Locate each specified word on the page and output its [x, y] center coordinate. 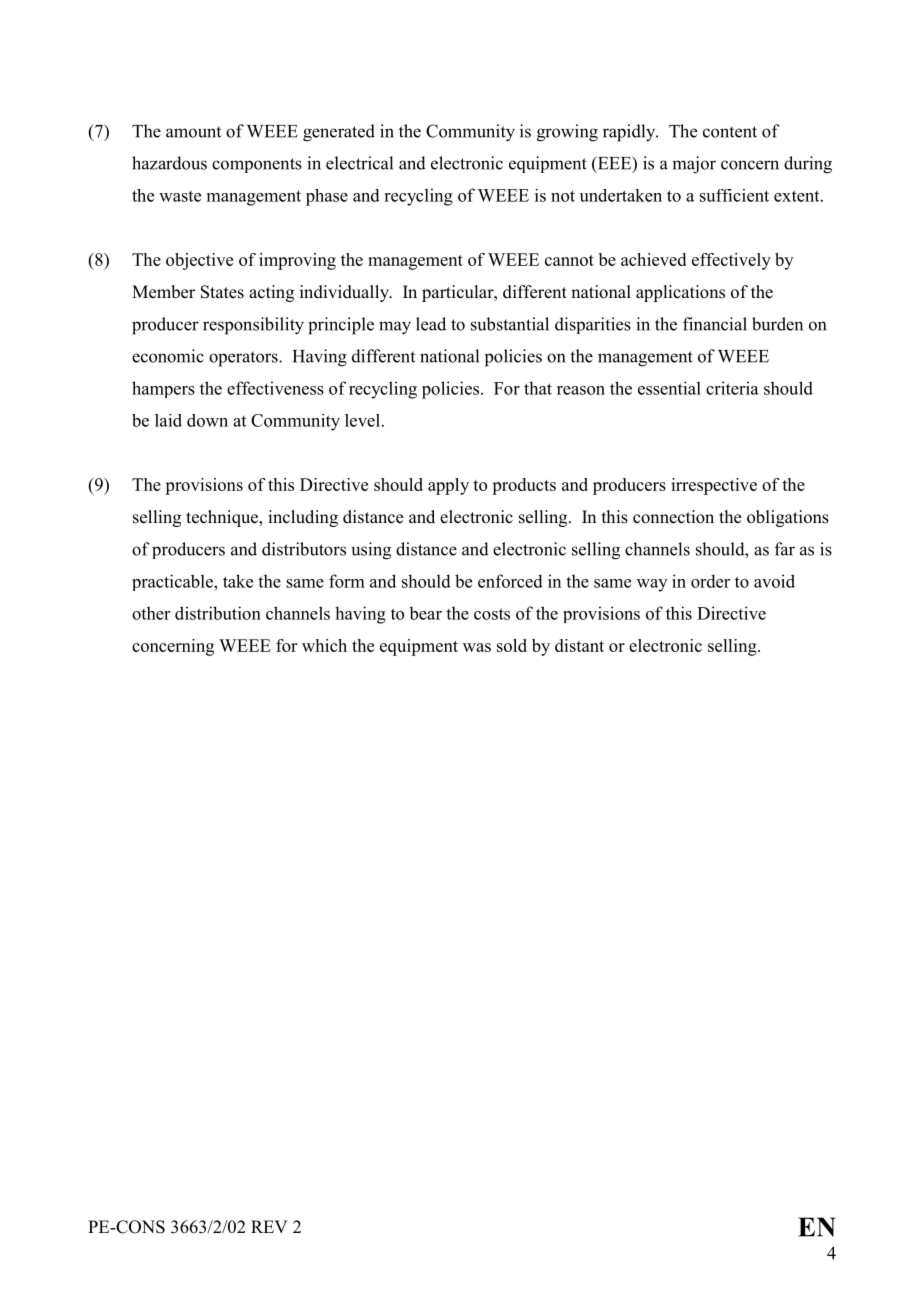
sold [512, 645]
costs [492, 614]
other [151, 613]
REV [269, 1226]
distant [579, 645]
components [257, 165]
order [710, 581]
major [694, 165]
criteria [732, 388]
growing [567, 133]
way [652, 585]
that [538, 388]
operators [244, 359]
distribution [218, 613]
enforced [510, 581]
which [324, 645]
